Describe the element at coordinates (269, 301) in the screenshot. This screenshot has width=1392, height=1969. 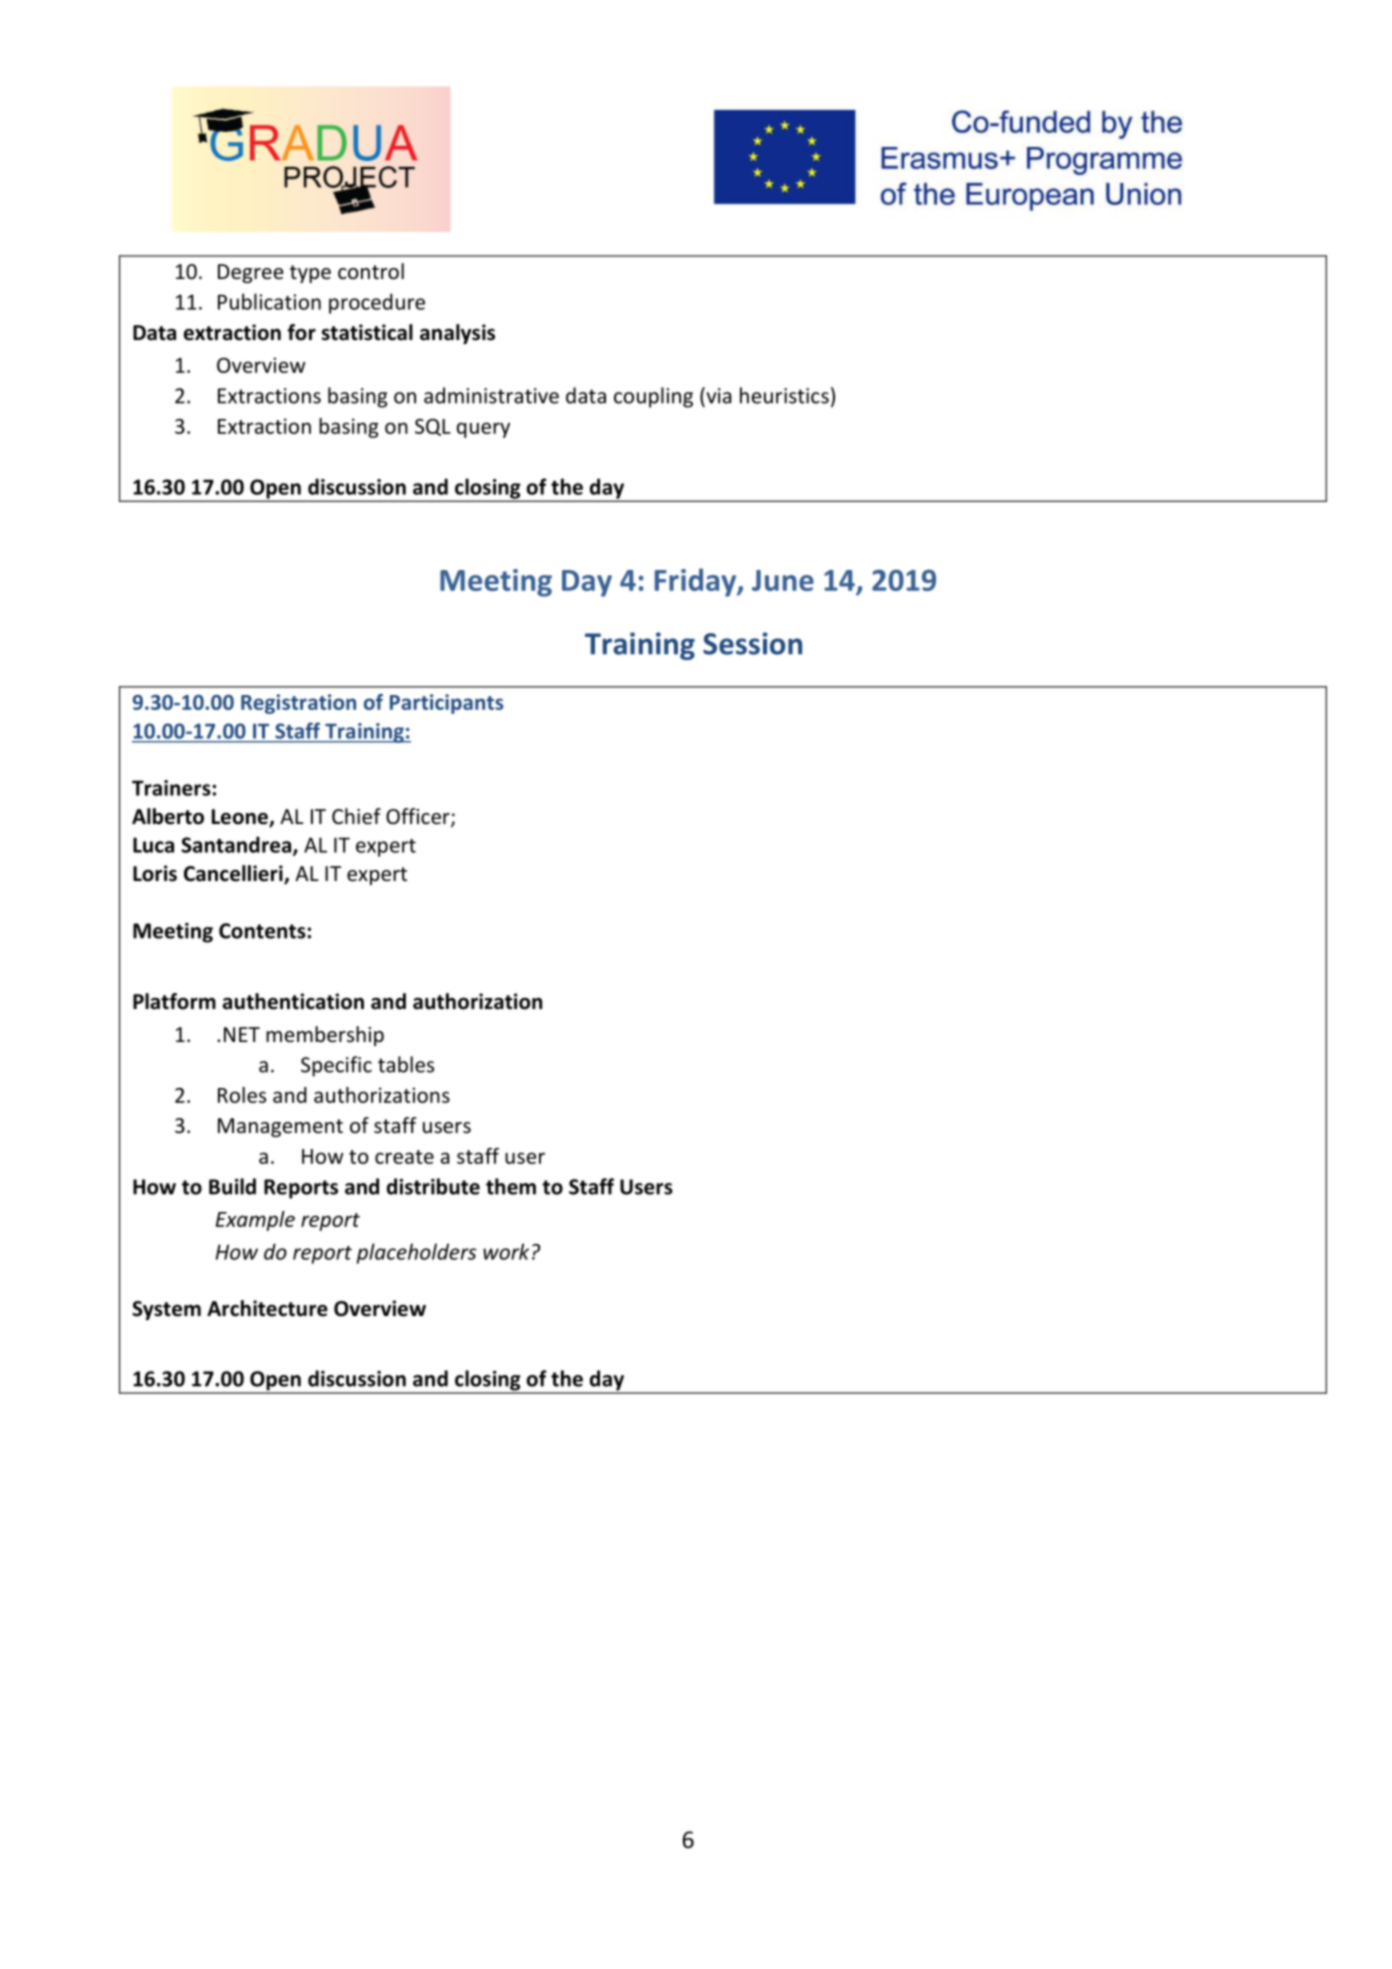
I see `Publication` at that location.
